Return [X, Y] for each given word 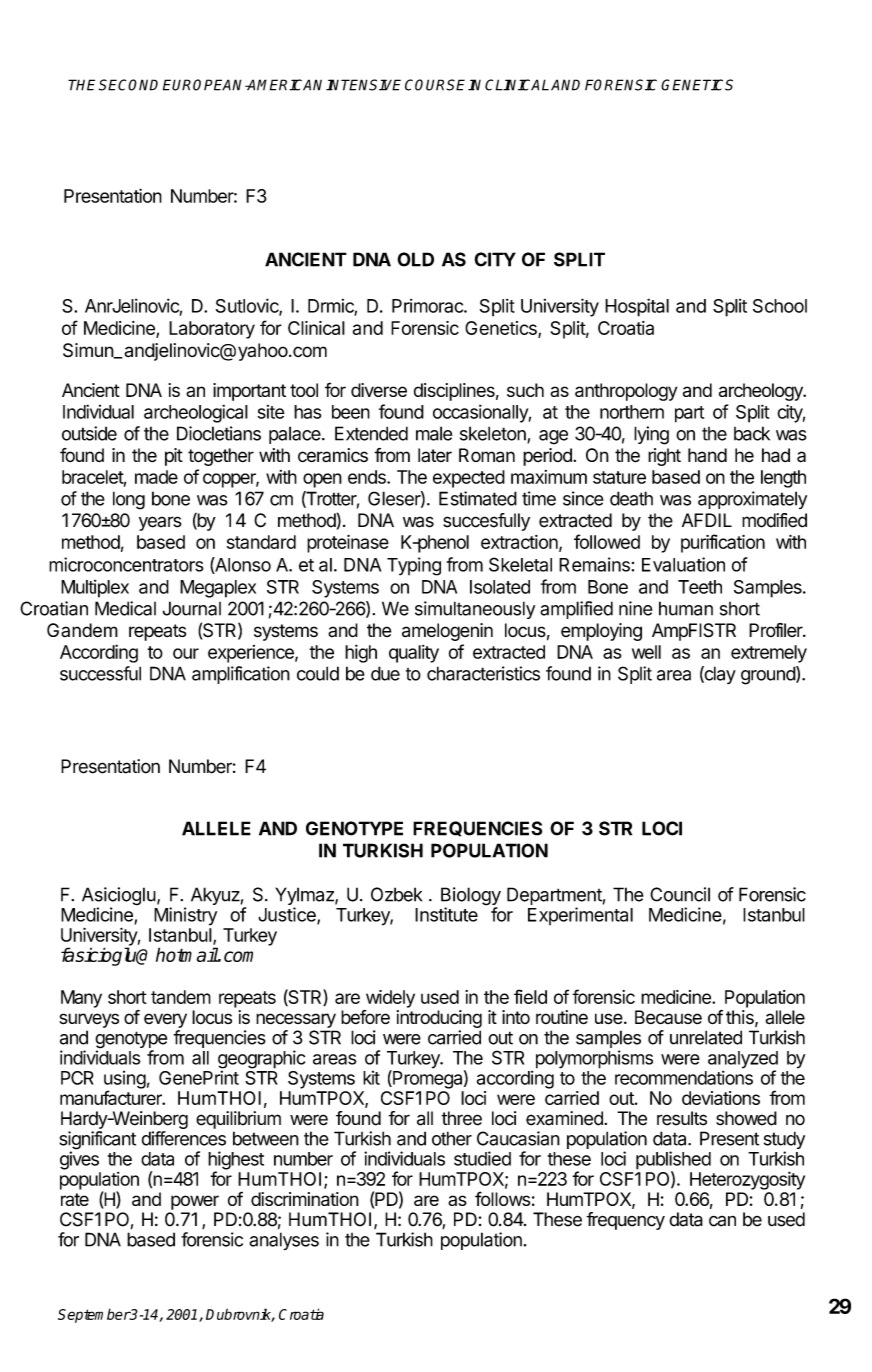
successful [100, 673]
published [673, 1161]
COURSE [437, 85]
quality [414, 654]
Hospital [637, 307]
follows [502, 1198]
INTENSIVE [363, 85]
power [195, 1202]
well [646, 652]
